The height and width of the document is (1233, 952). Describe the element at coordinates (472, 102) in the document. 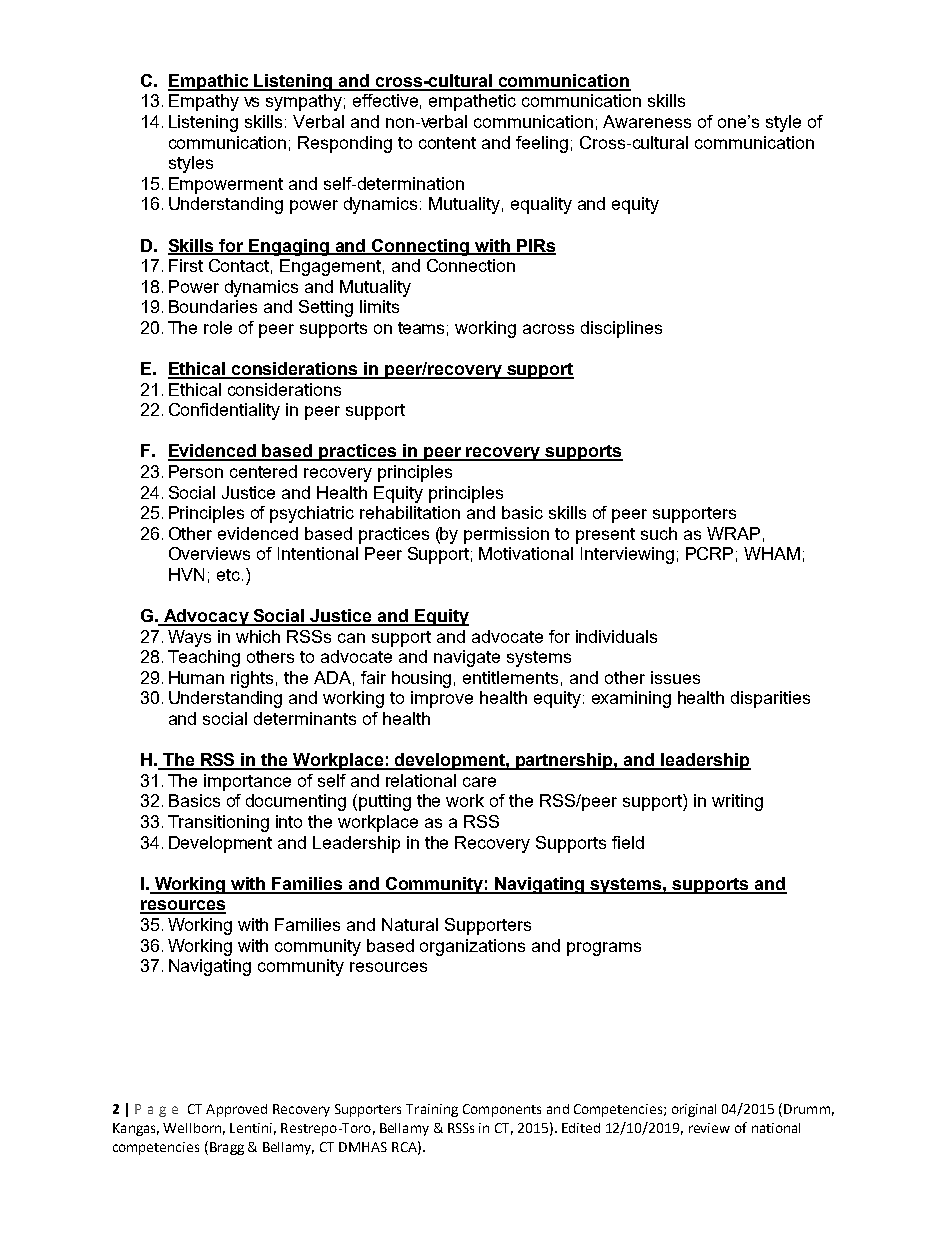

I see `empathetic` at that location.
